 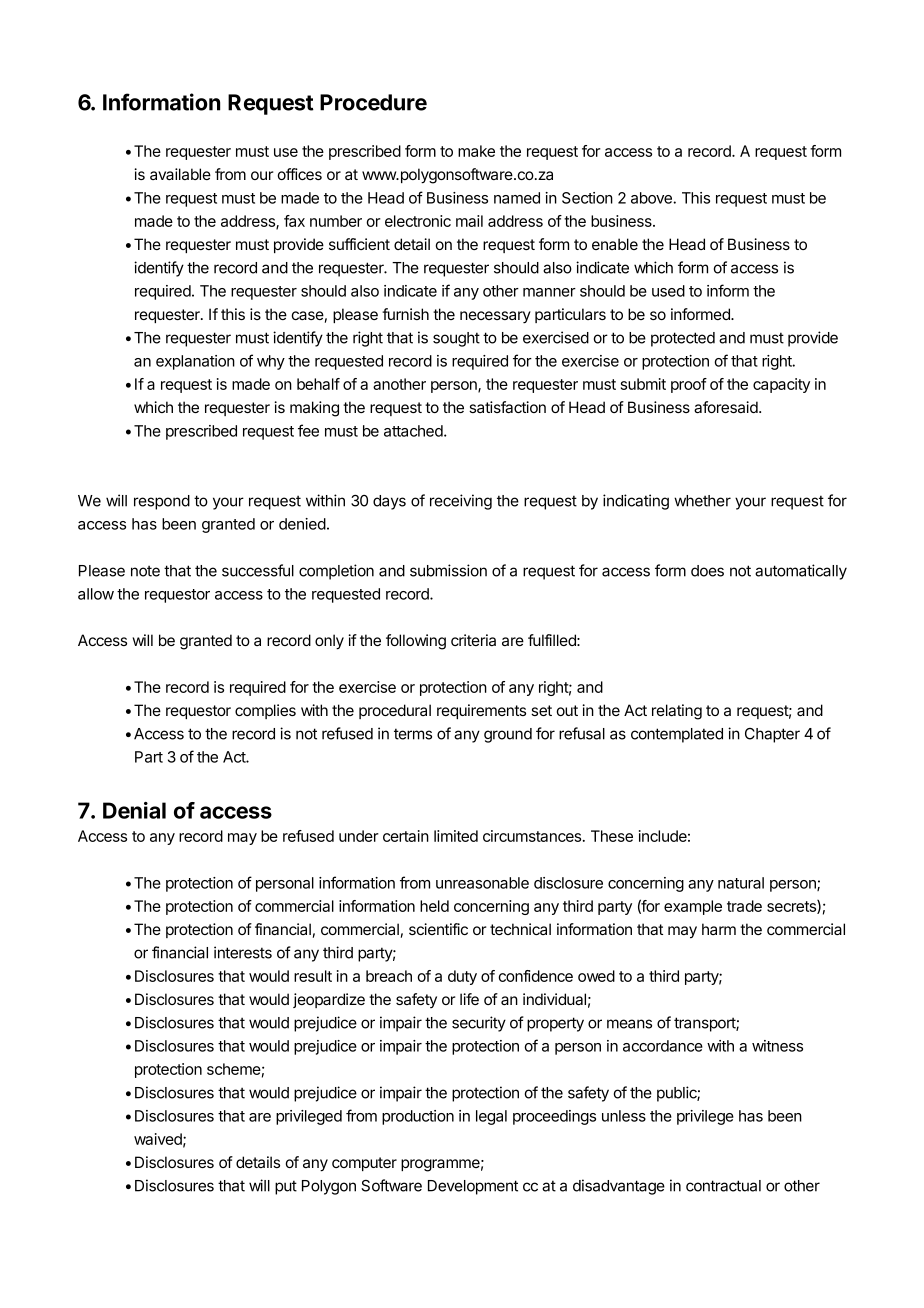 What do you see at coordinates (652, 198) in the page?
I see `above` at bounding box center [652, 198].
